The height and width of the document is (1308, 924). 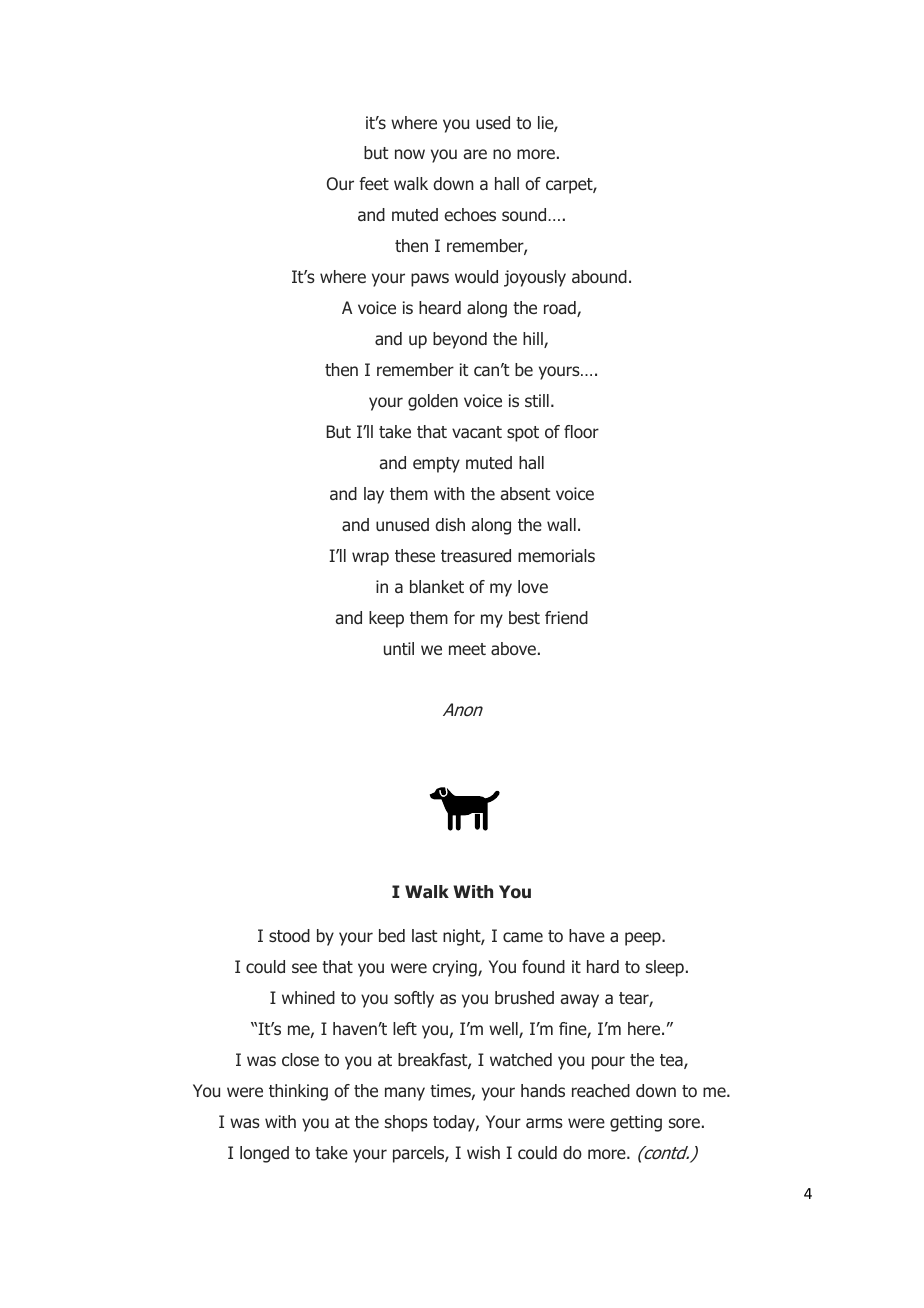 I want to click on thinking, so click(x=298, y=1092).
